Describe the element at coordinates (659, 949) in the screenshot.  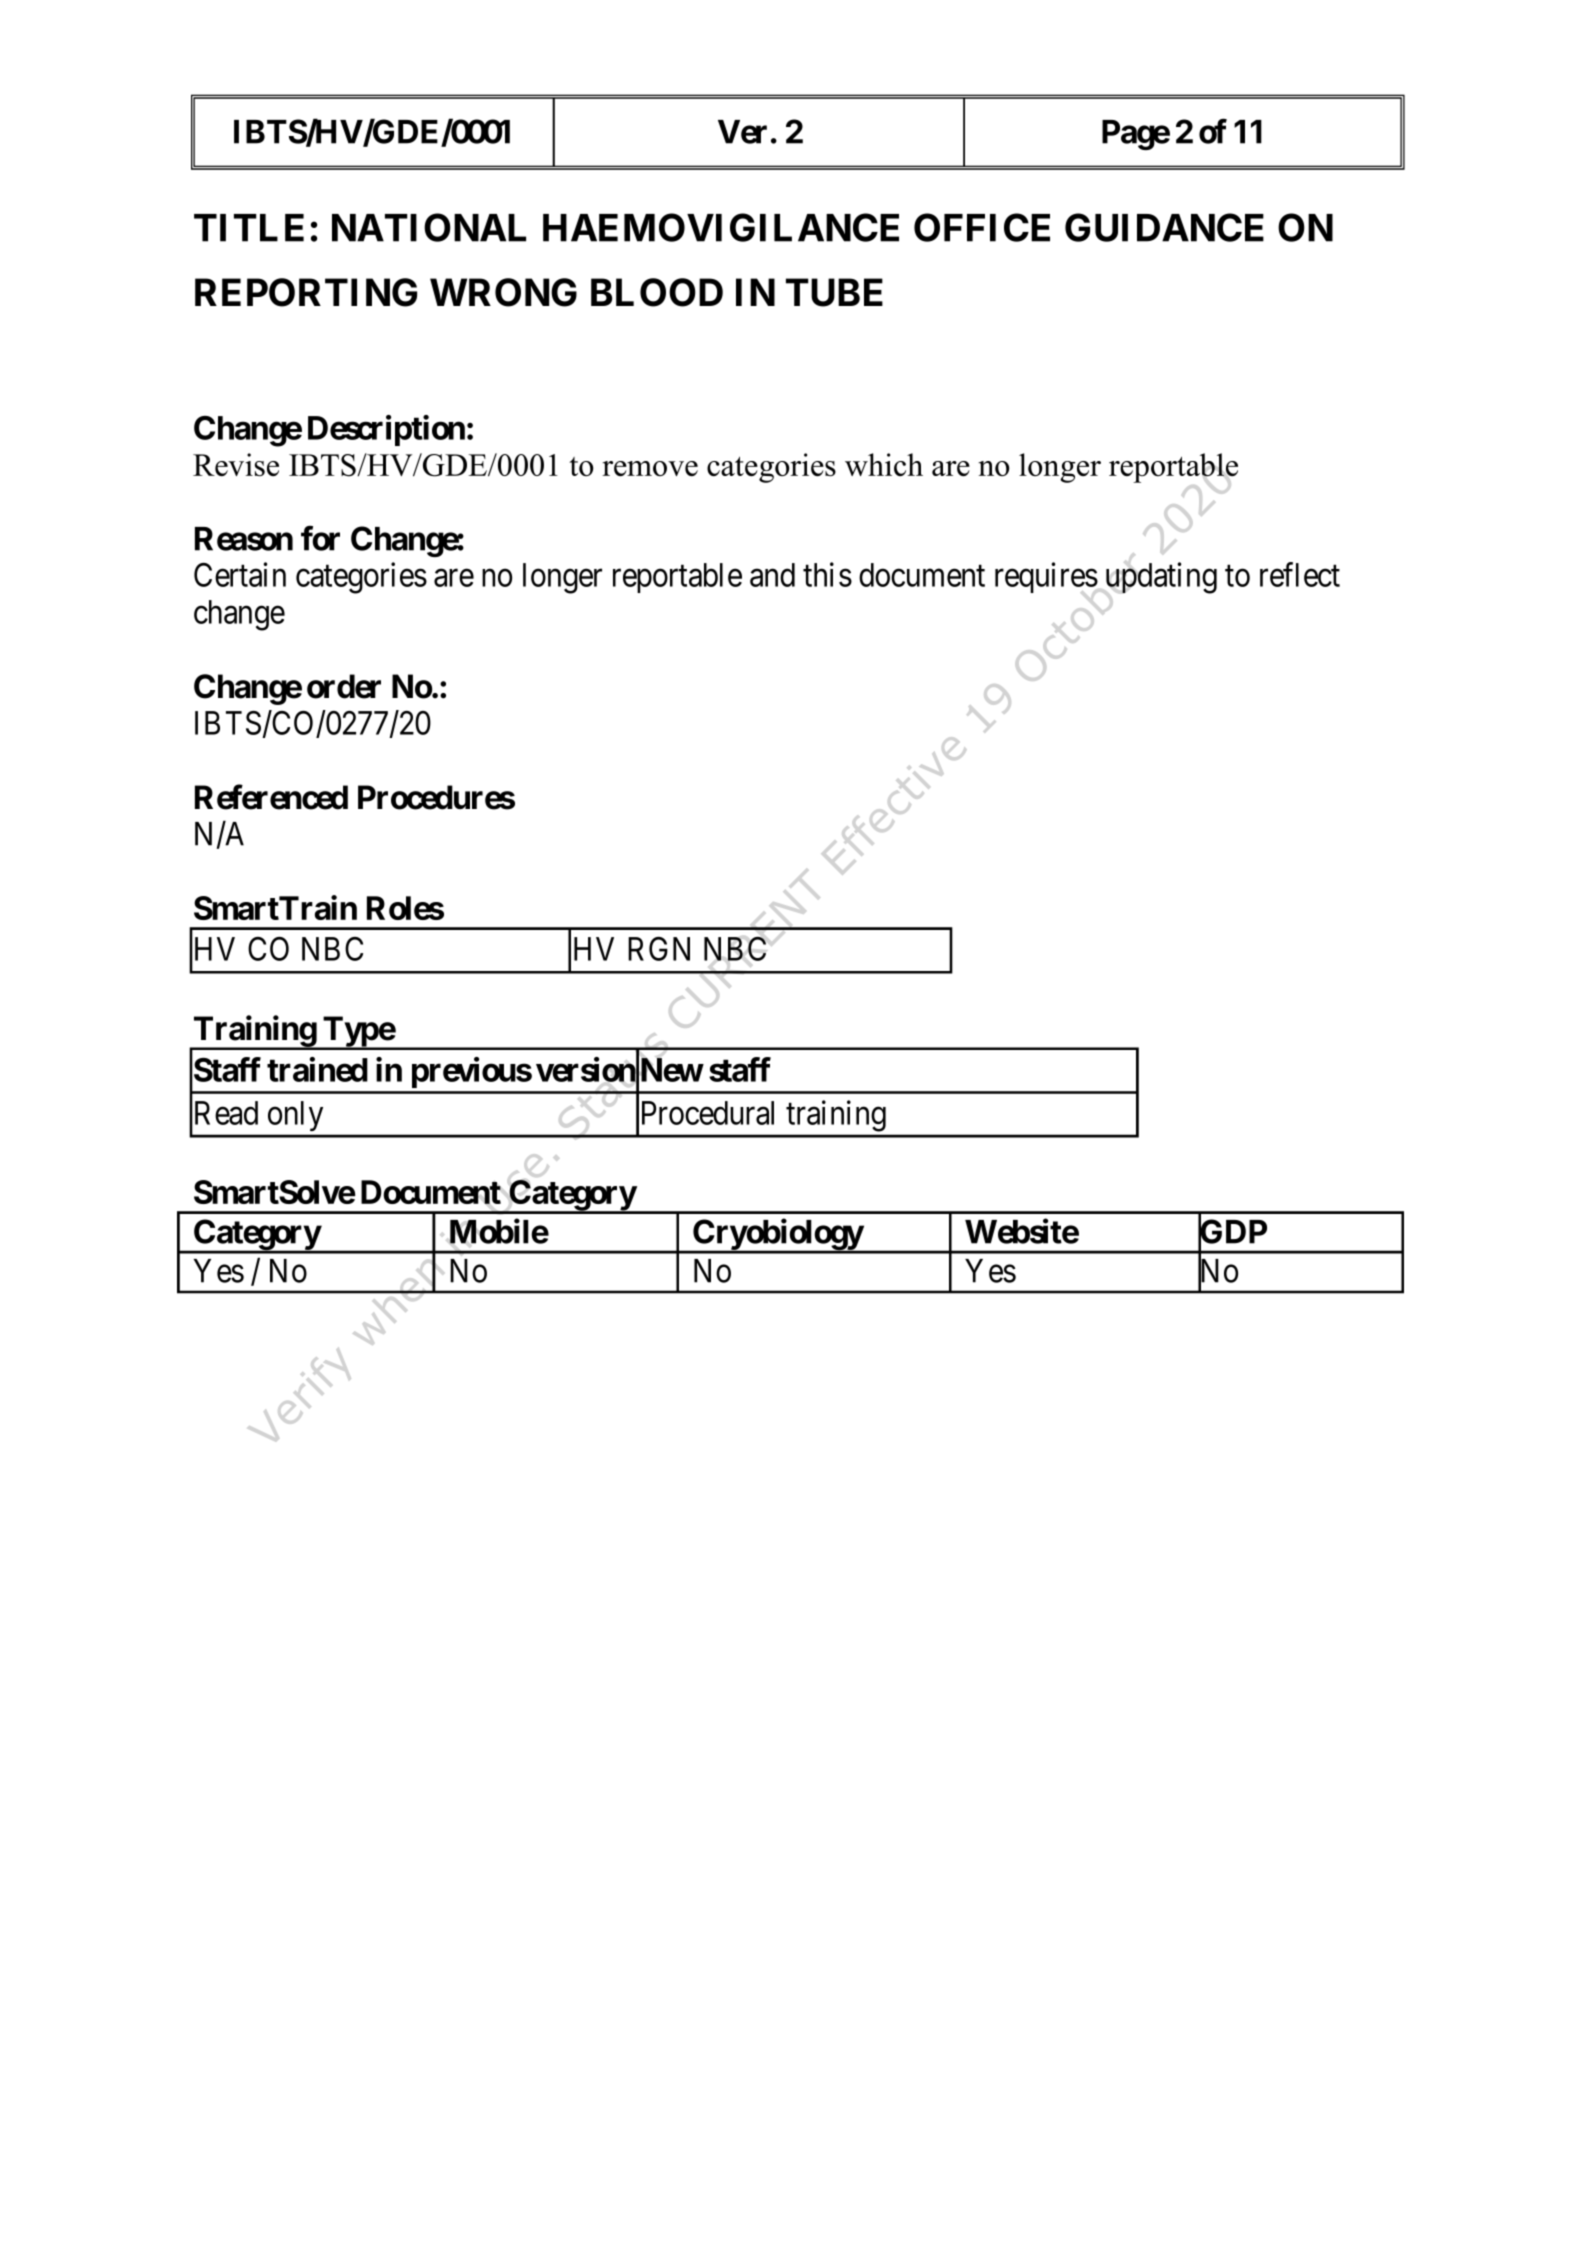
I see `RGN` at that location.
